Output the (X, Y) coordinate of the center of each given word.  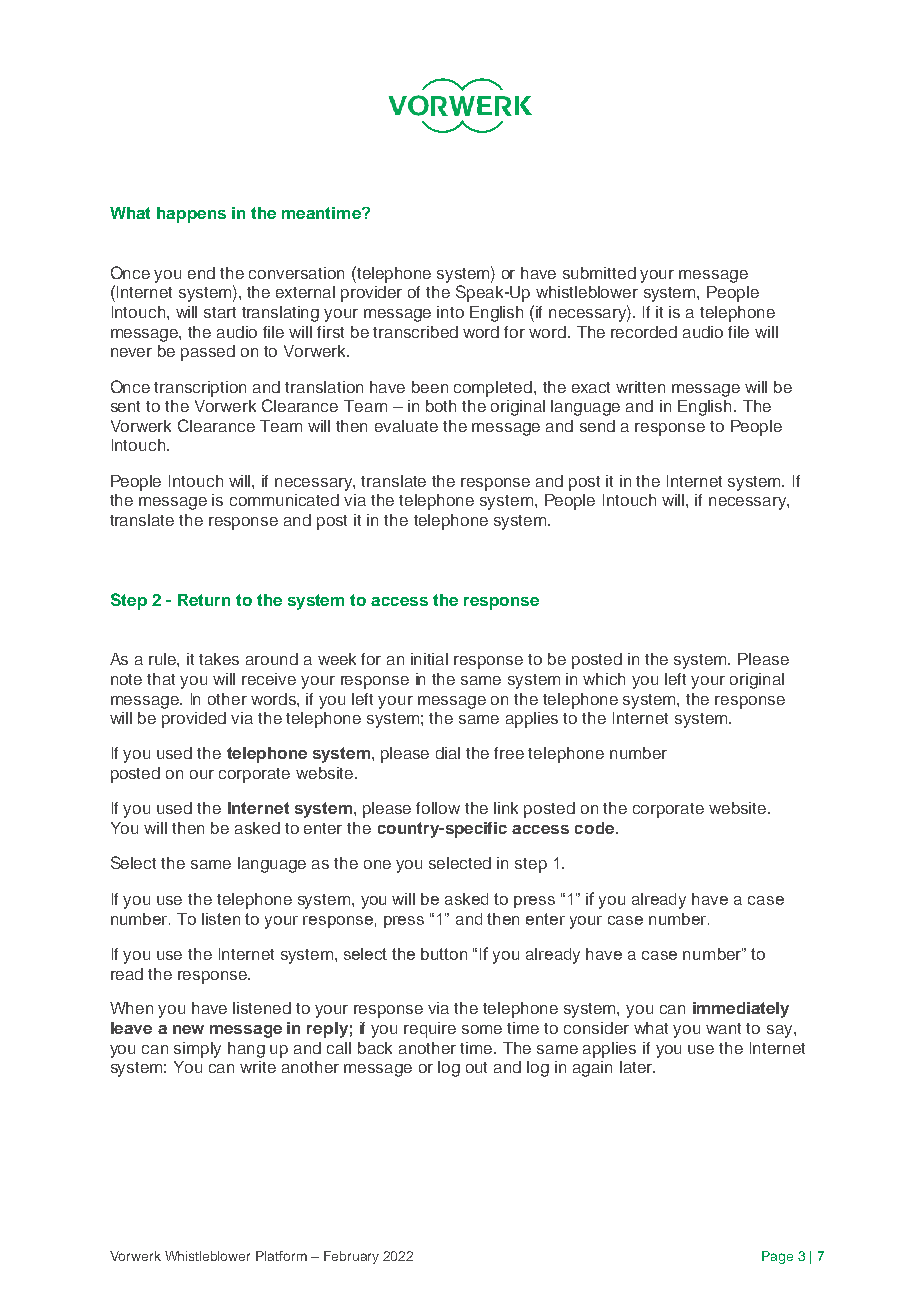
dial (448, 753)
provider (371, 294)
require (430, 1030)
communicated (284, 500)
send (597, 426)
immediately (741, 1010)
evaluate (406, 426)
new (188, 1029)
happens (191, 215)
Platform (281, 1256)
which (604, 679)
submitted (599, 273)
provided (194, 720)
